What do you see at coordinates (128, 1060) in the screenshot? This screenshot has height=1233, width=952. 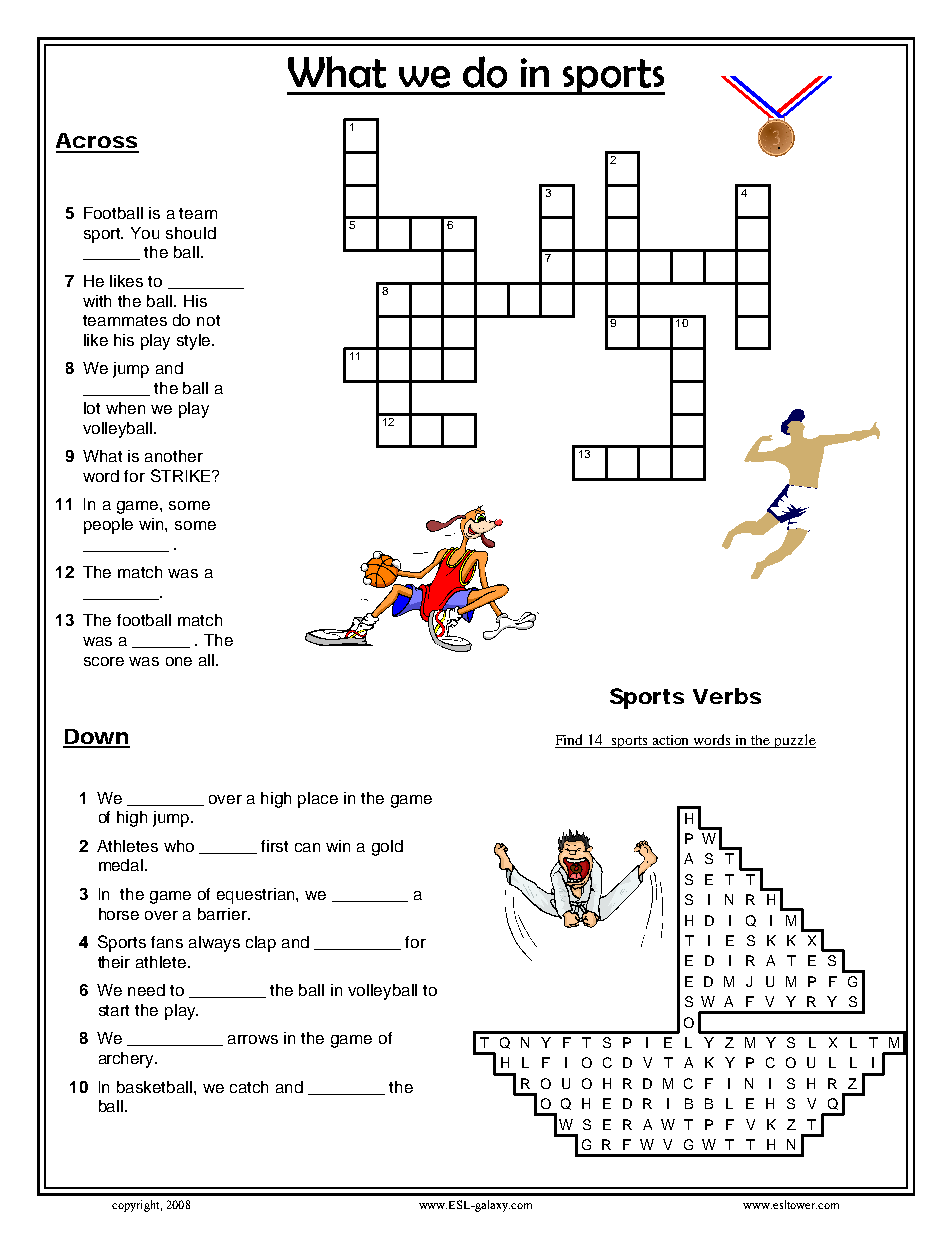 I see `archery` at bounding box center [128, 1060].
